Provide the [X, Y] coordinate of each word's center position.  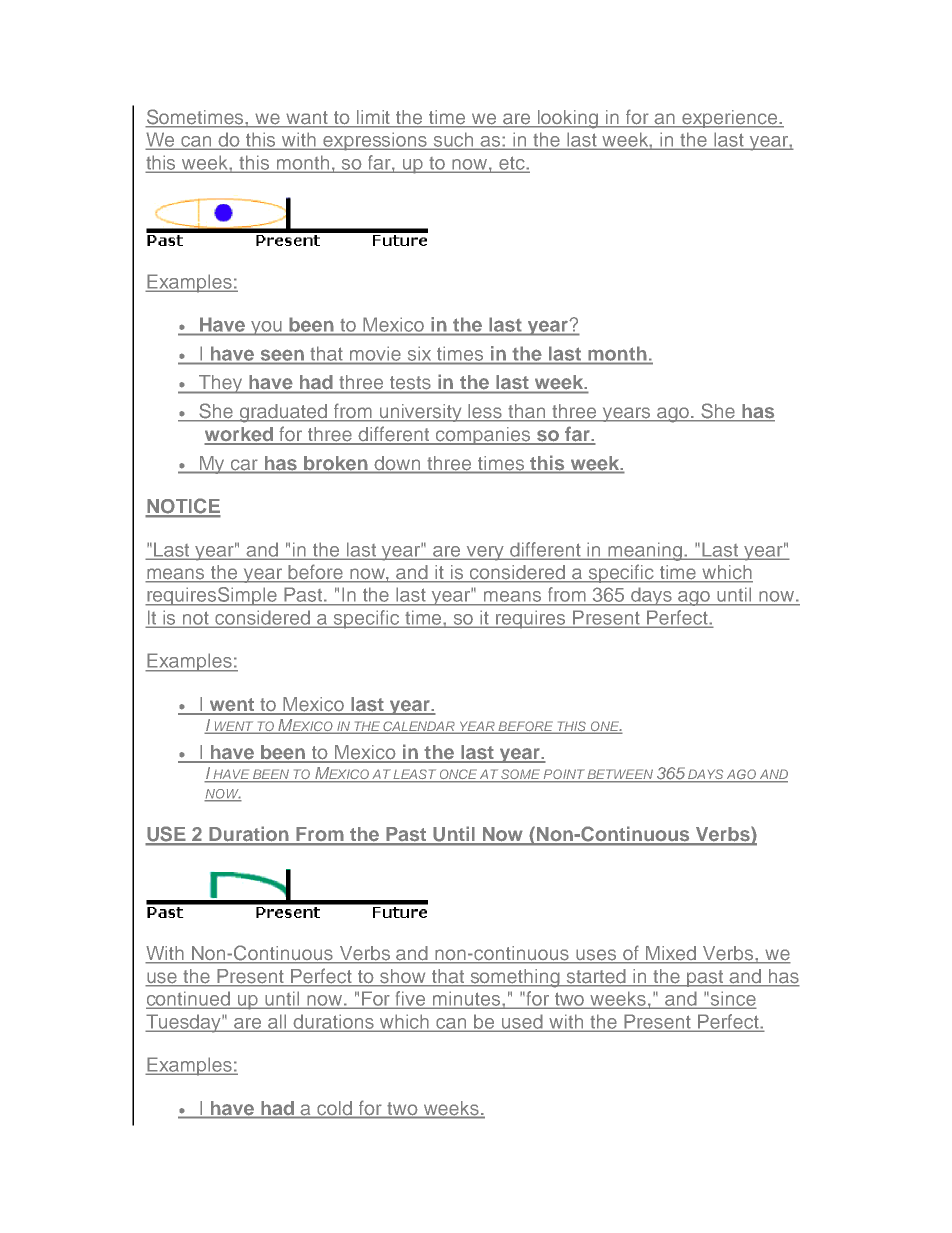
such [454, 140]
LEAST [415, 775]
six [419, 354]
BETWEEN [620, 775]
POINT [564, 775]
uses [596, 956]
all [277, 1022]
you [266, 328]
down [397, 463]
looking [568, 119]
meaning [645, 551]
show [403, 977]
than [527, 412]
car [244, 465]
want [307, 119]
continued [189, 999]
